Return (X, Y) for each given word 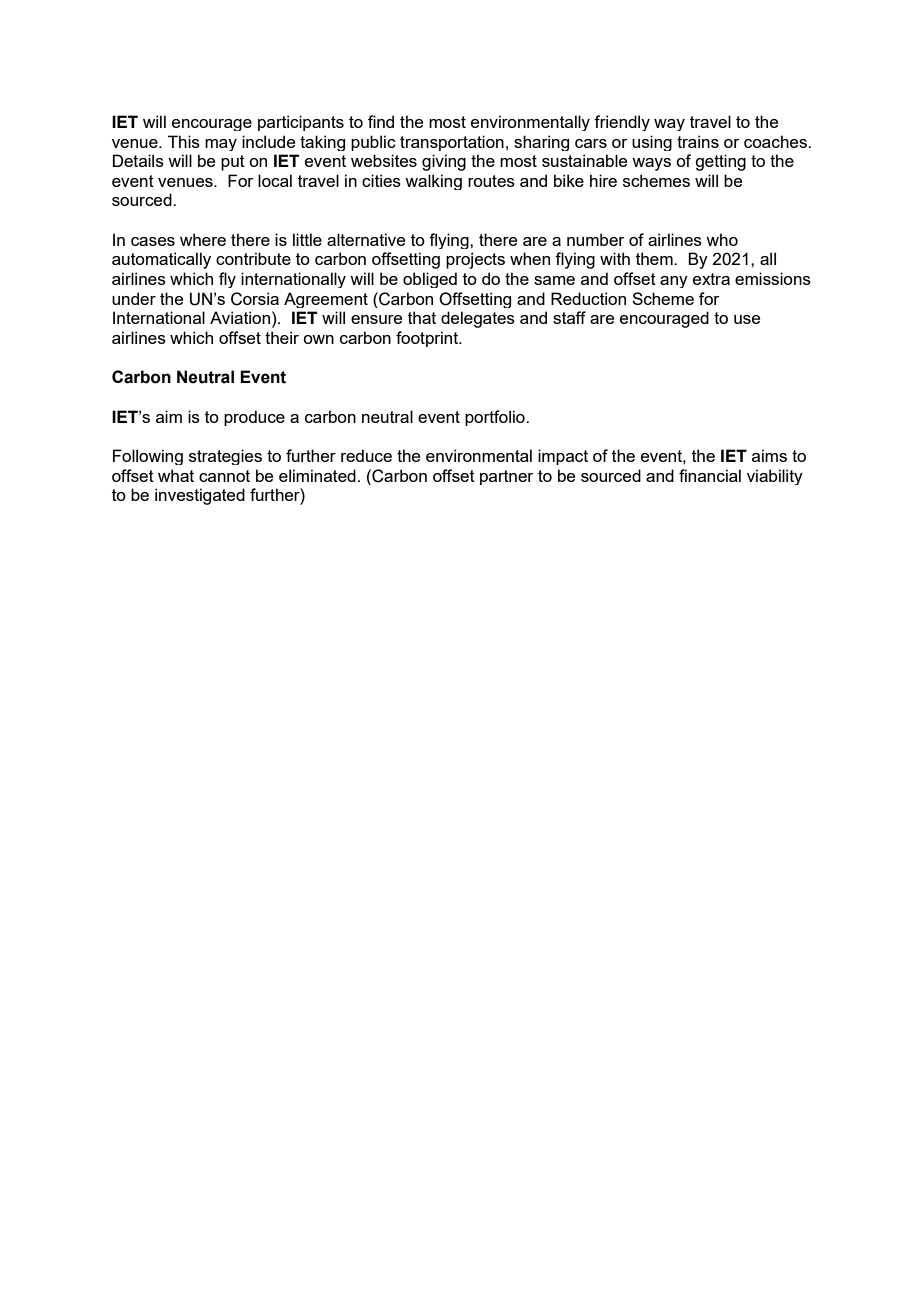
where (203, 239)
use (747, 319)
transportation (452, 143)
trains (698, 141)
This (184, 141)
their (282, 337)
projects (475, 260)
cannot (224, 476)
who (722, 239)
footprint (428, 339)
